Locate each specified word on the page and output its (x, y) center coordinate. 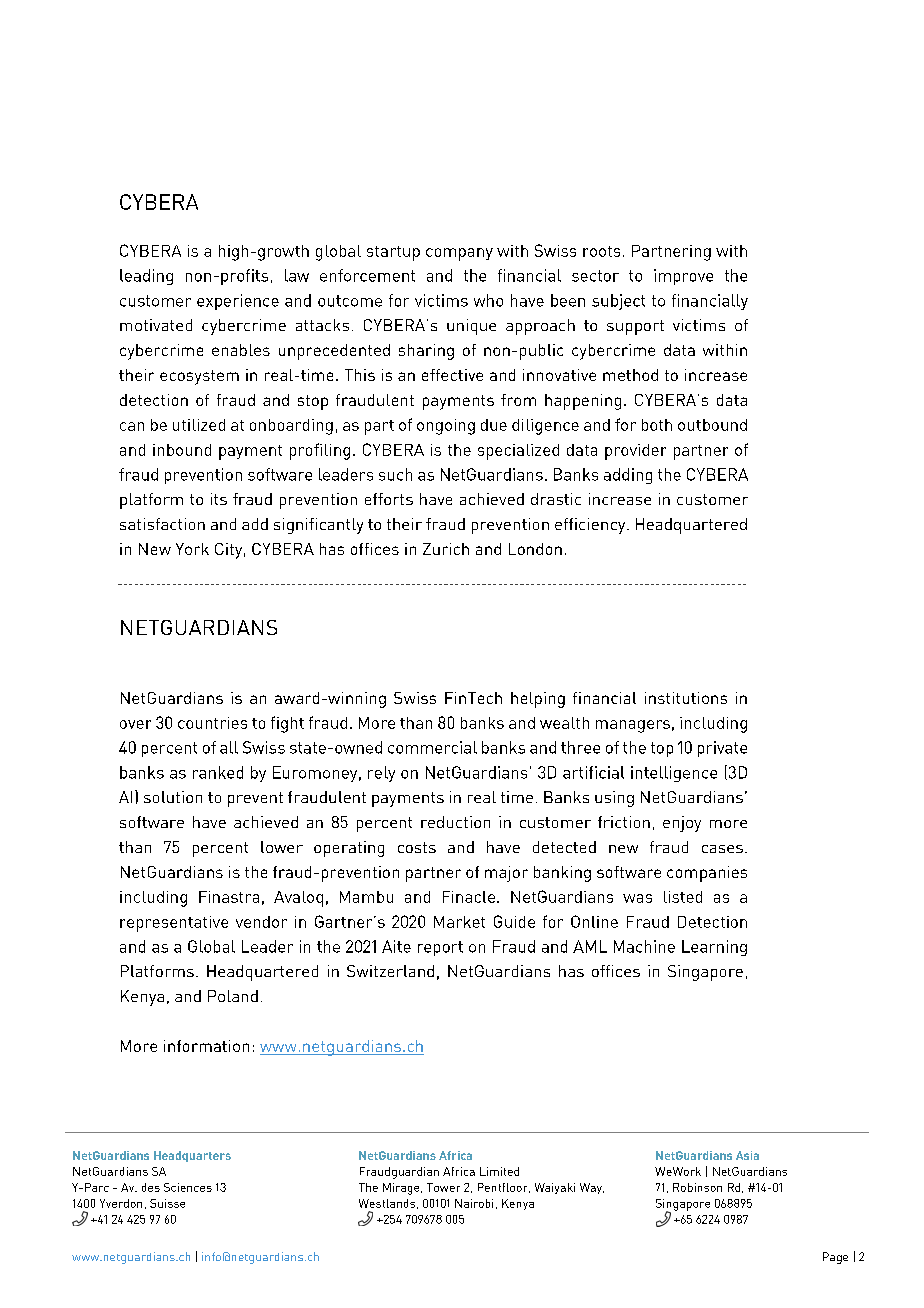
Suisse (167, 1203)
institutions (686, 698)
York (192, 549)
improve (683, 277)
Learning (714, 948)
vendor (261, 922)
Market (459, 922)
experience (238, 302)
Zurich (446, 549)
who (488, 300)
